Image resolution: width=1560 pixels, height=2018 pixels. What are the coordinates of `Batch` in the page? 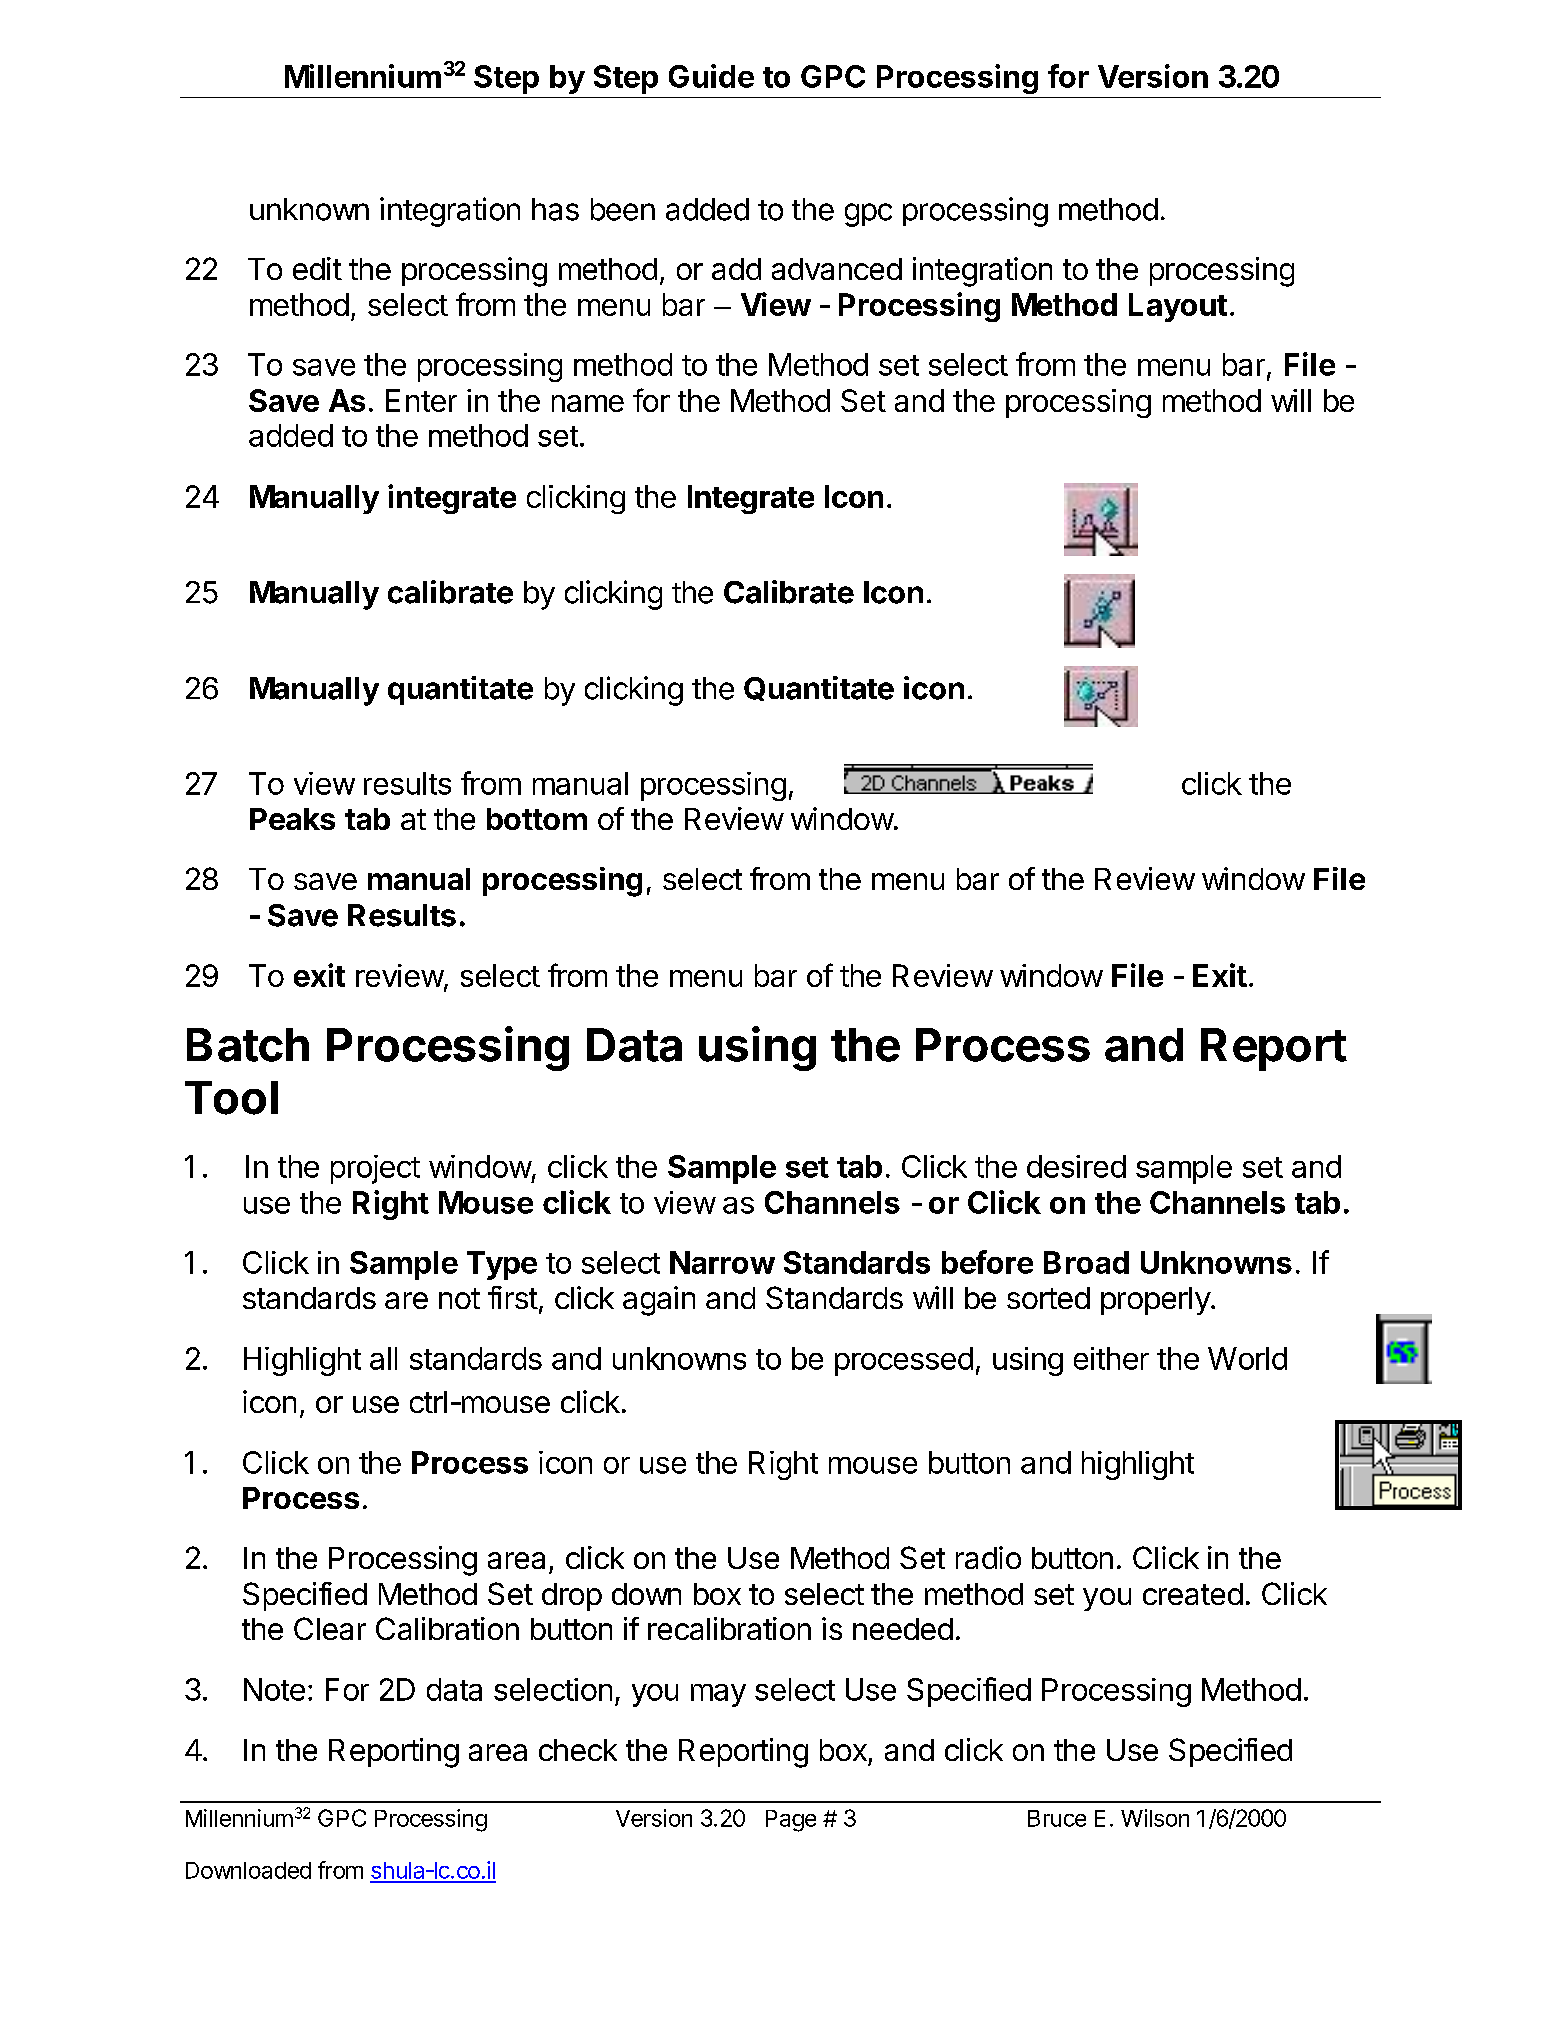 It's located at (248, 1045).
